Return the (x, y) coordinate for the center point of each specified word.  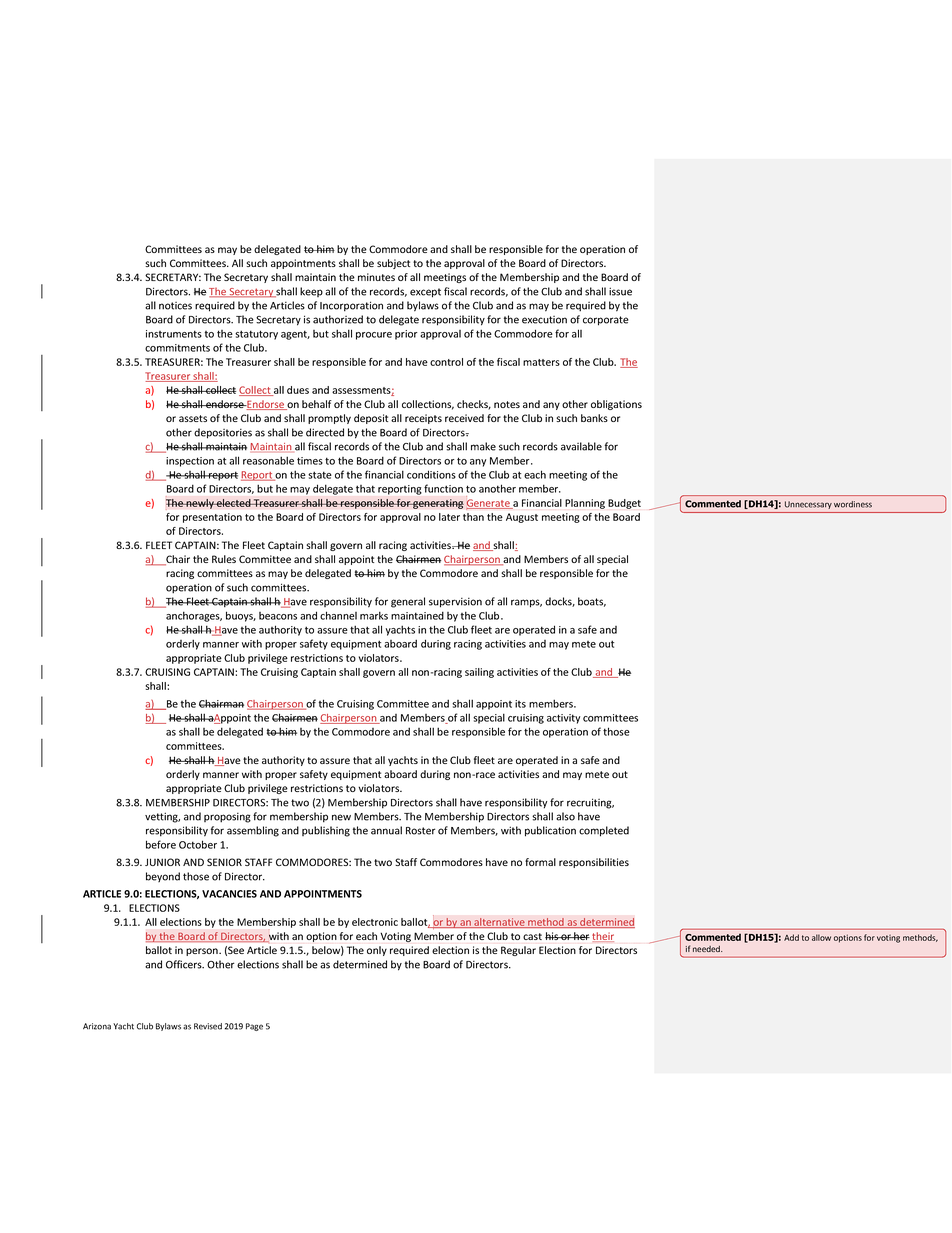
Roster (420, 831)
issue (620, 291)
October (198, 844)
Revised (208, 1026)
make (483, 446)
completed (604, 831)
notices (175, 306)
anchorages (194, 616)
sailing (479, 673)
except (425, 293)
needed (707, 949)
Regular (518, 951)
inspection (190, 462)
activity (563, 719)
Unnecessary (808, 505)
